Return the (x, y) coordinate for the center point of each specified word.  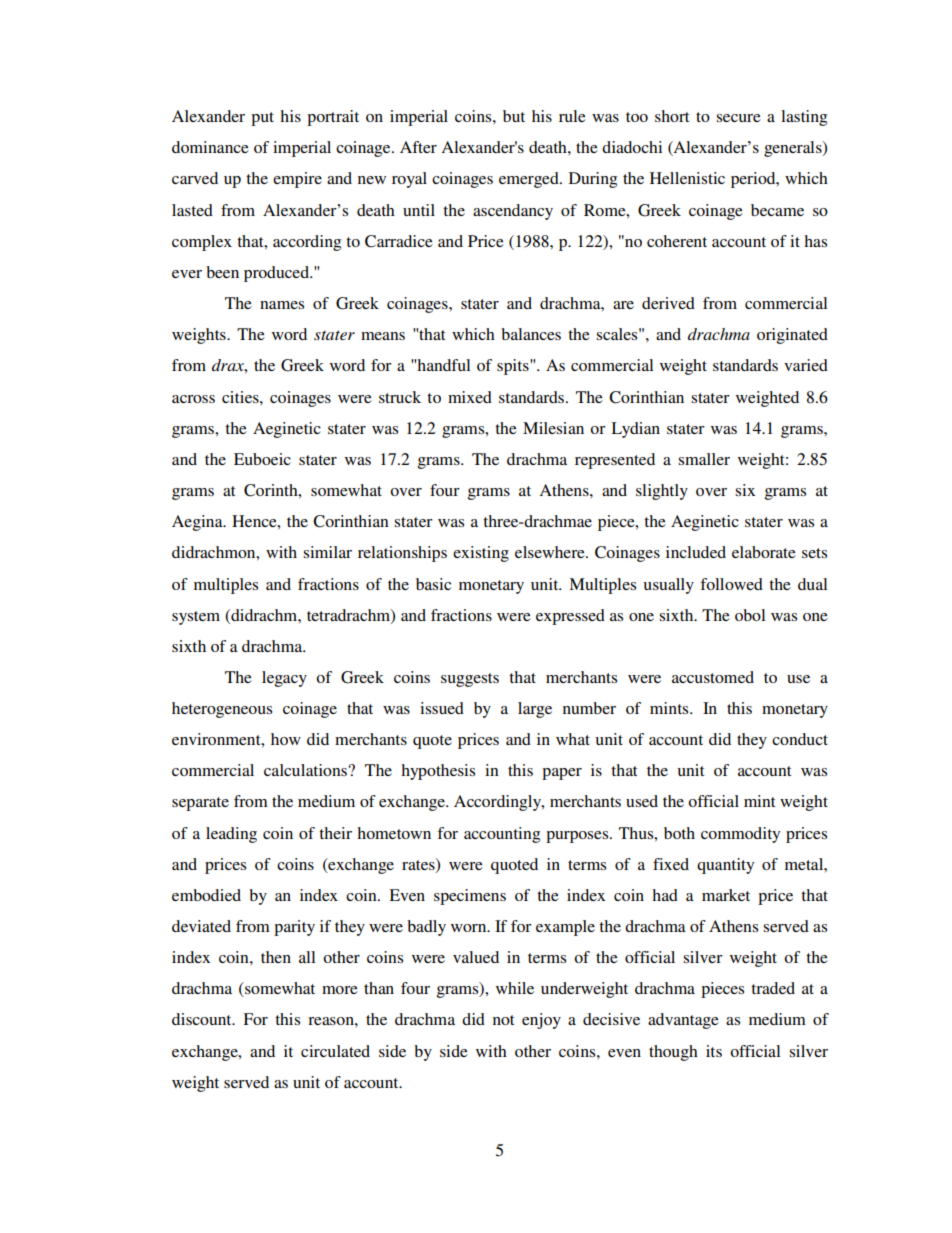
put (262, 119)
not (503, 1020)
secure (738, 118)
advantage (683, 1021)
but (514, 116)
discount (203, 1019)
